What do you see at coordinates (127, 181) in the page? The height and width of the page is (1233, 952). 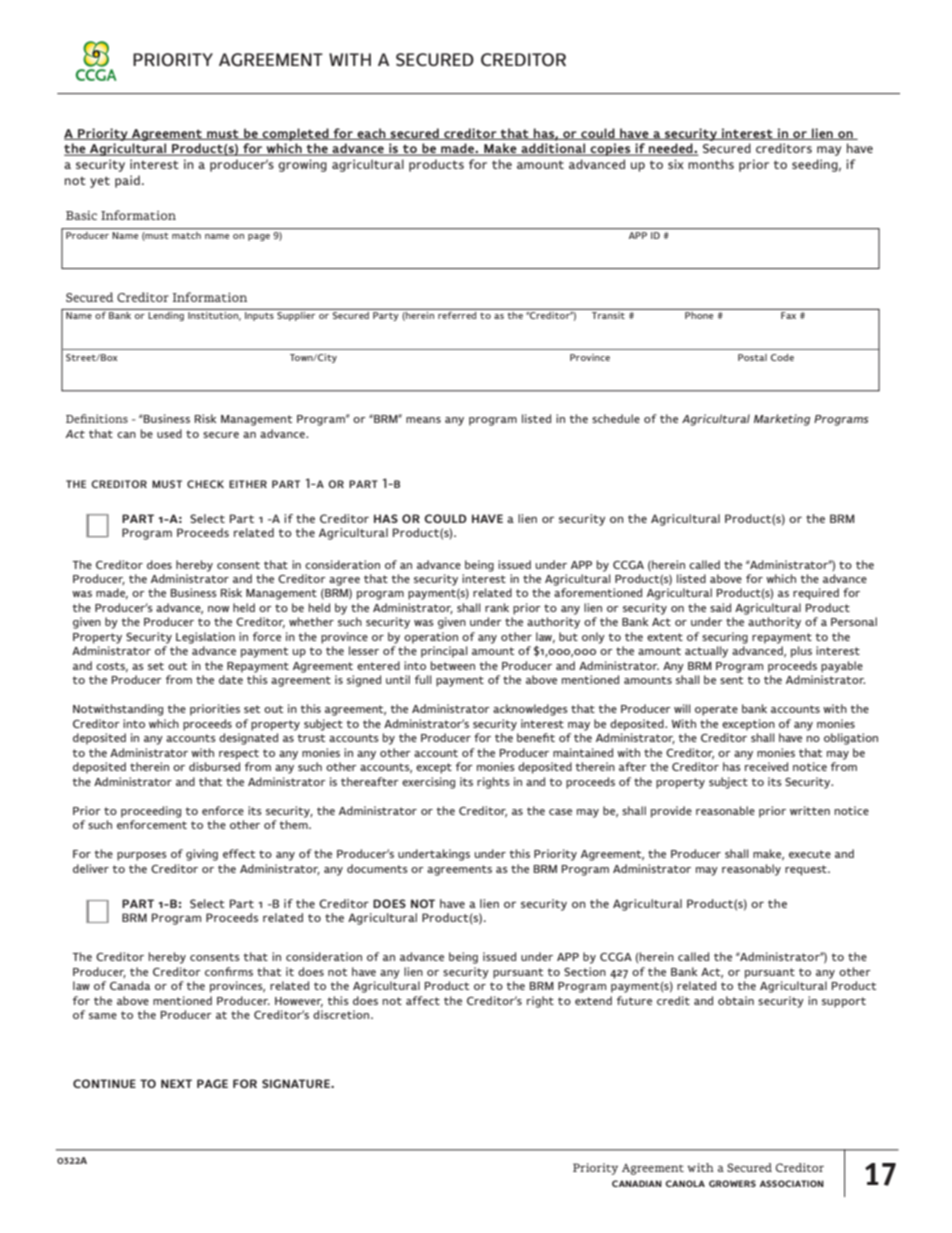 I see `paid` at bounding box center [127, 181].
